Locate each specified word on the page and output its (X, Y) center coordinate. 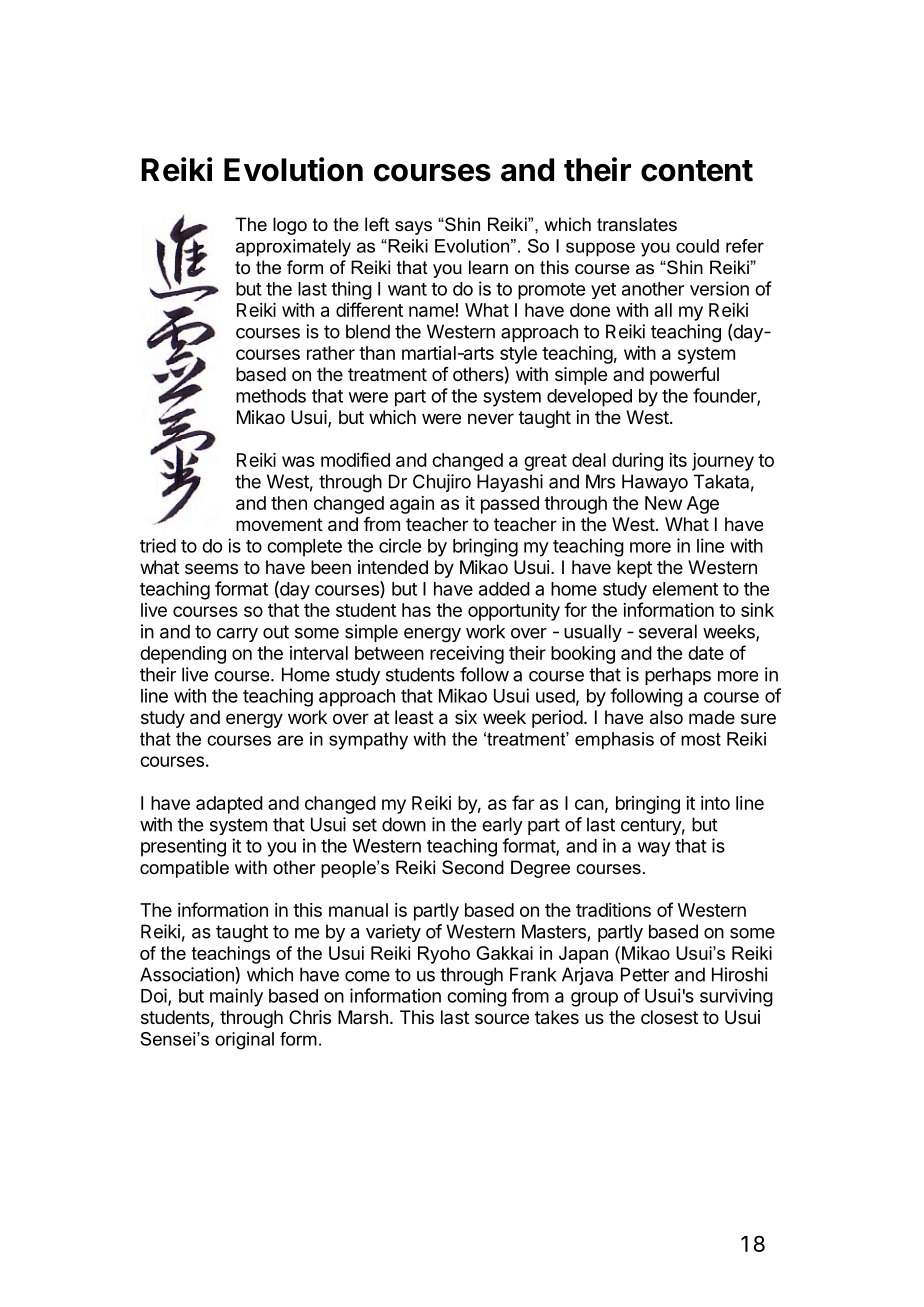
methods (271, 396)
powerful (684, 376)
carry (237, 635)
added (504, 589)
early (502, 826)
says (413, 228)
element (685, 589)
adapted (229, 805)
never (491, 418)
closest (669, 1017)
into (715, 803)
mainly (236, 997)
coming (477, 997)
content (697, 171)
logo (290, 226)
